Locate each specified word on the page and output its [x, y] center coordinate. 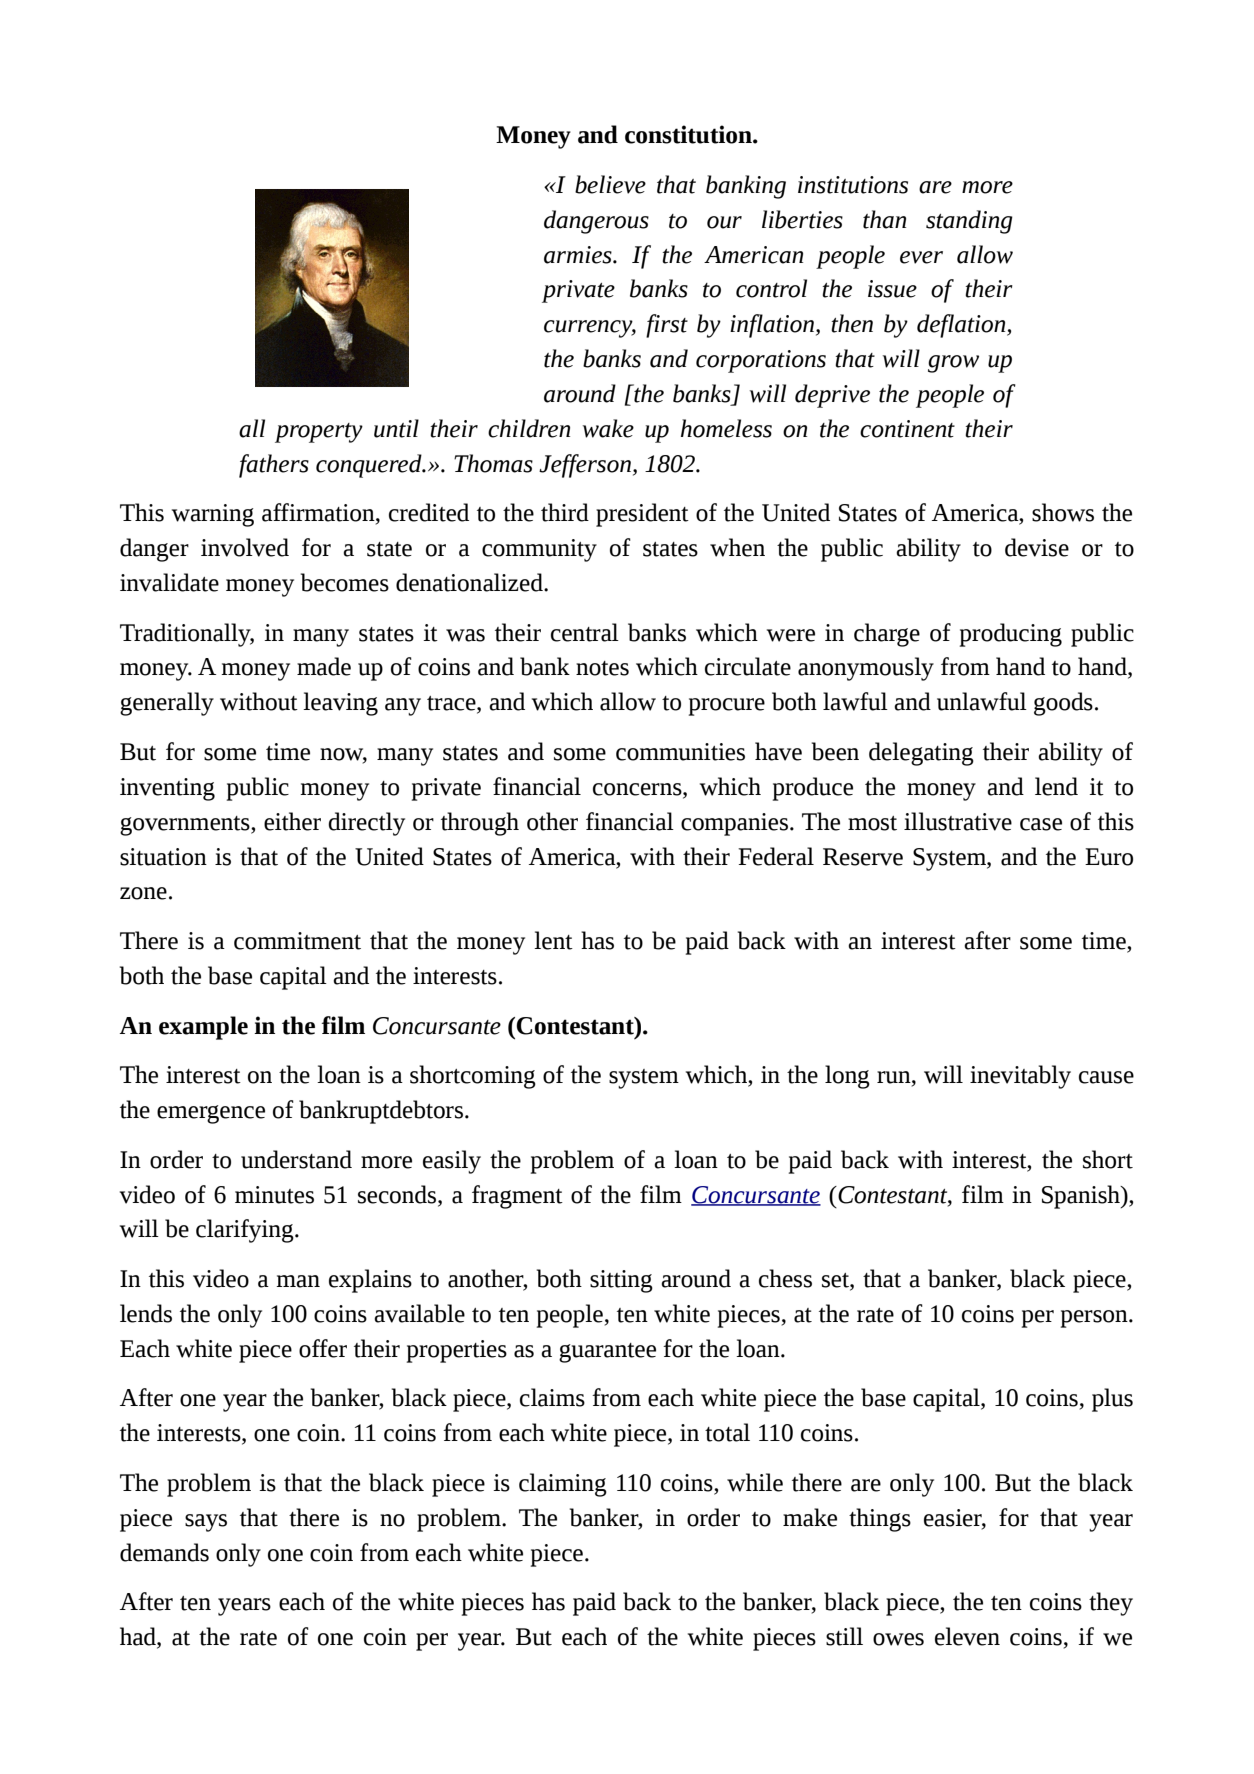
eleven [967, 1636]
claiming [563, 1485]
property [319, 433]
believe [610, 184]
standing [969, 222]
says [206, 1523]
